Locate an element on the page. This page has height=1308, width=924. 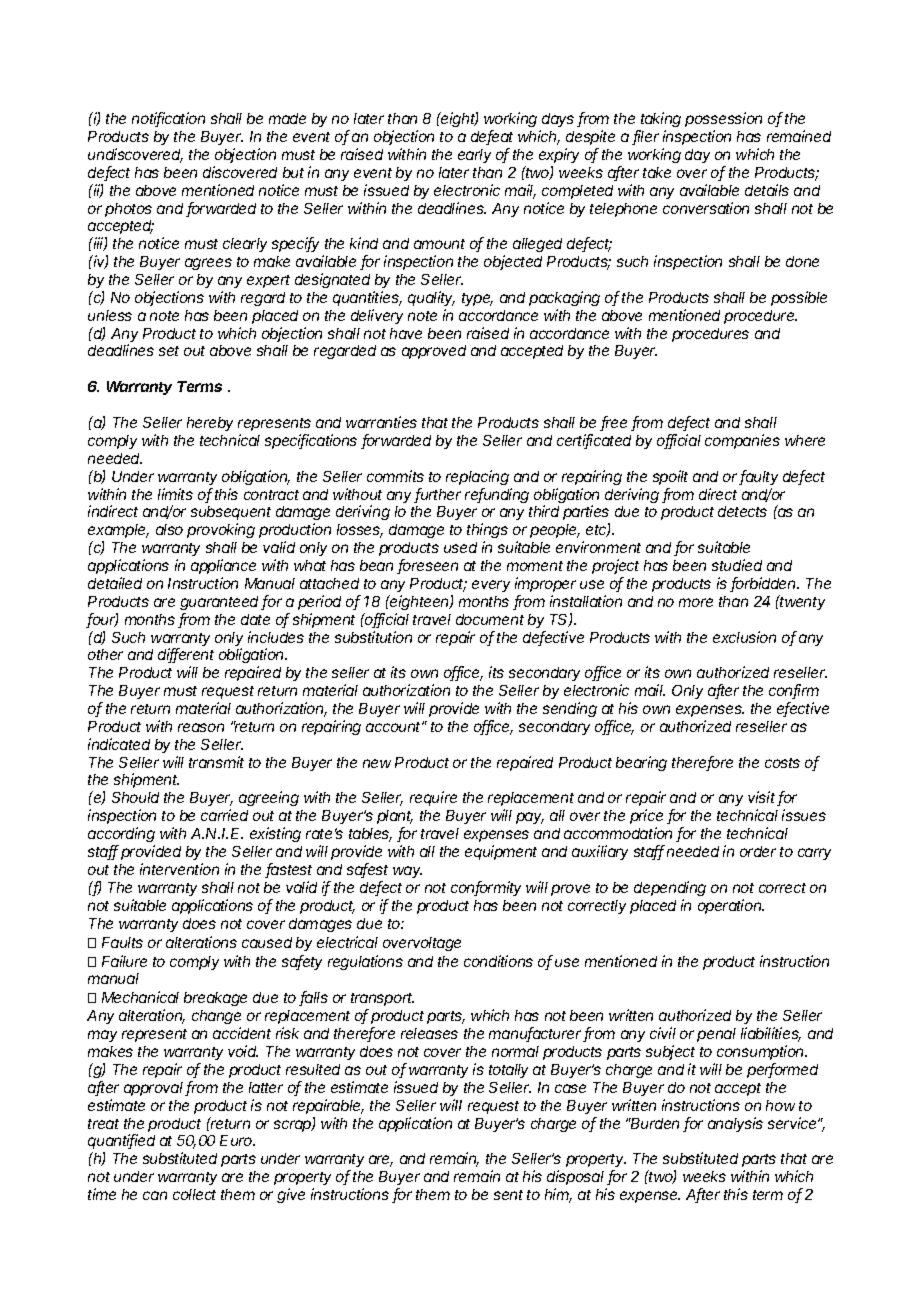
document is located at coordinates (490, 619).
